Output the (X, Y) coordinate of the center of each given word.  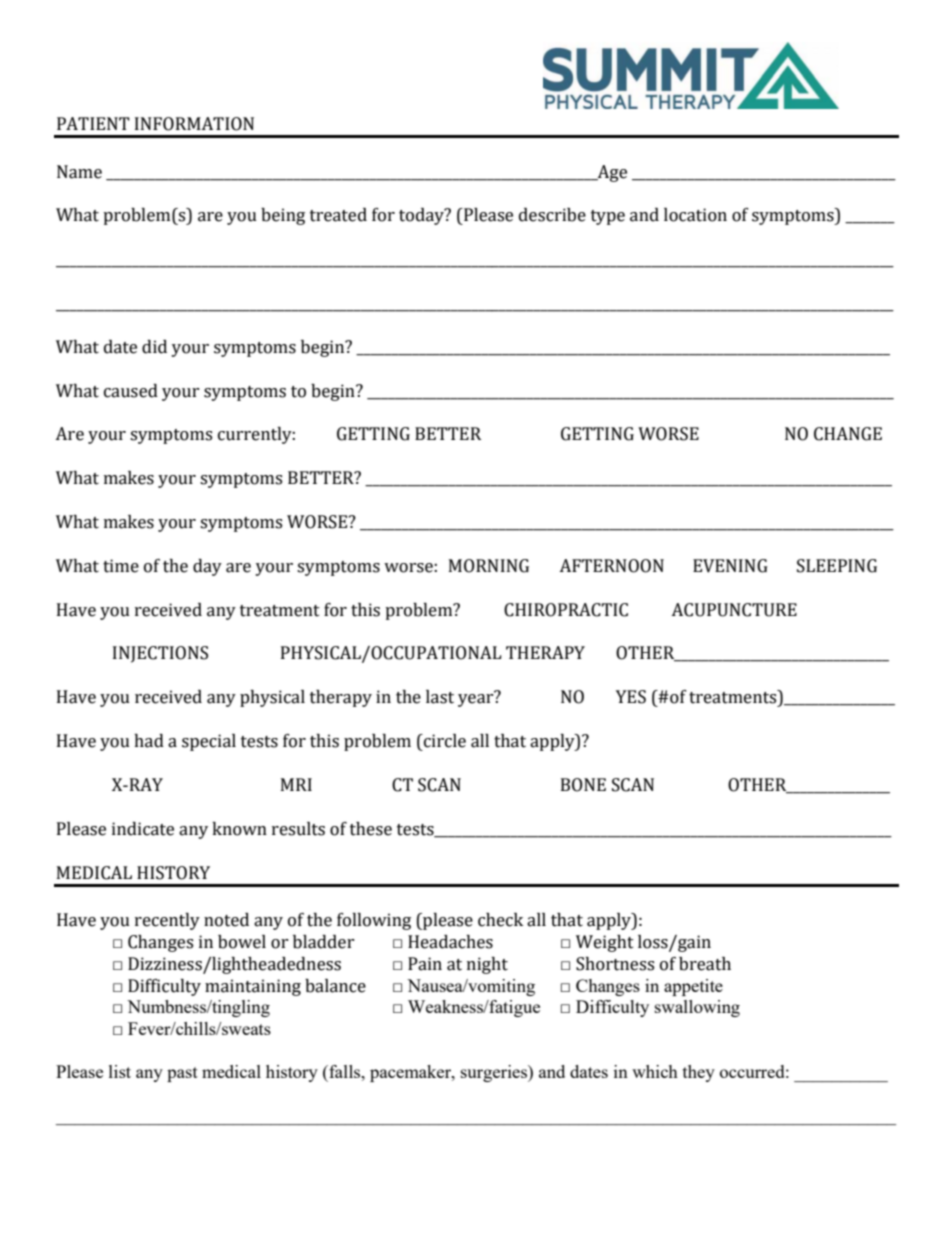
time (121, 566)
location (695, 215)
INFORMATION (194, 124)
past (182, 1074)
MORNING (489, 566)
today (422, 216)
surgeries (495, 1073)
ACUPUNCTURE (734, 610)
